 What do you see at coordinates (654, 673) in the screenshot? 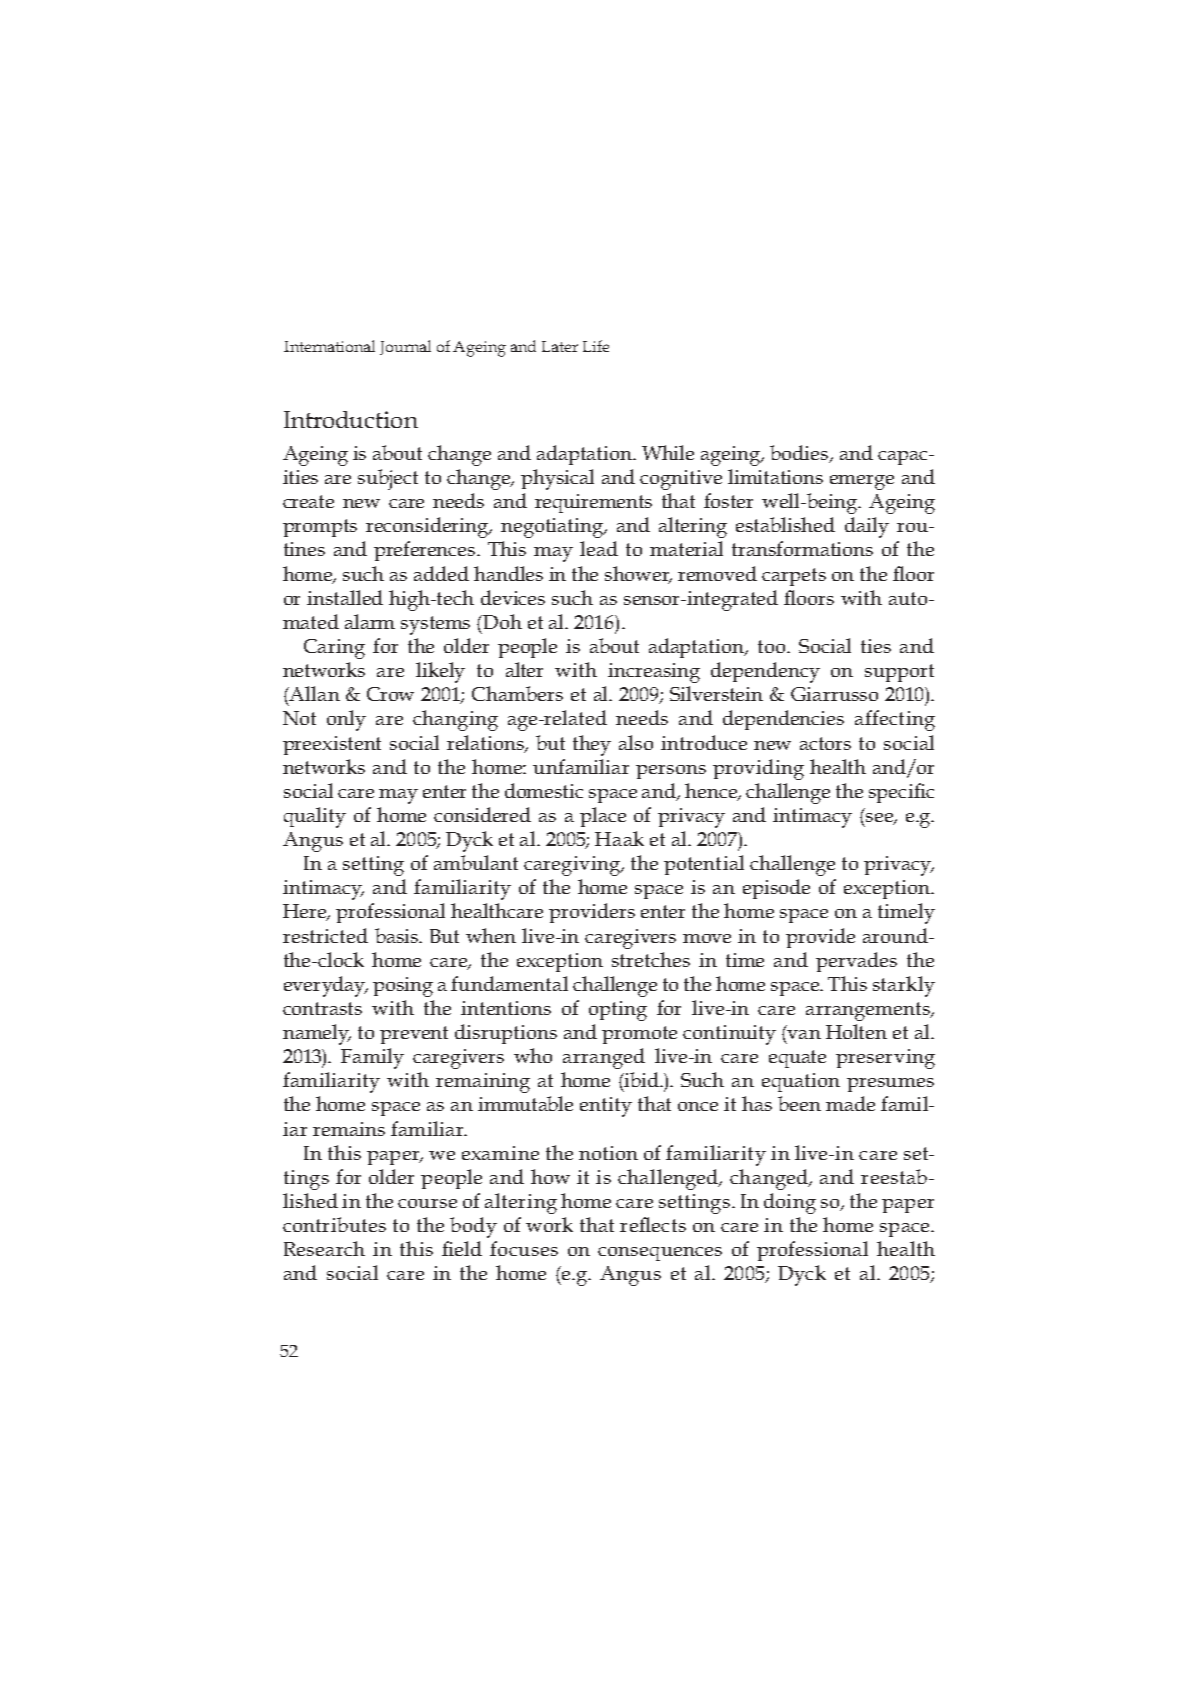
I see `increasing` at bounding box center [654, 673].
